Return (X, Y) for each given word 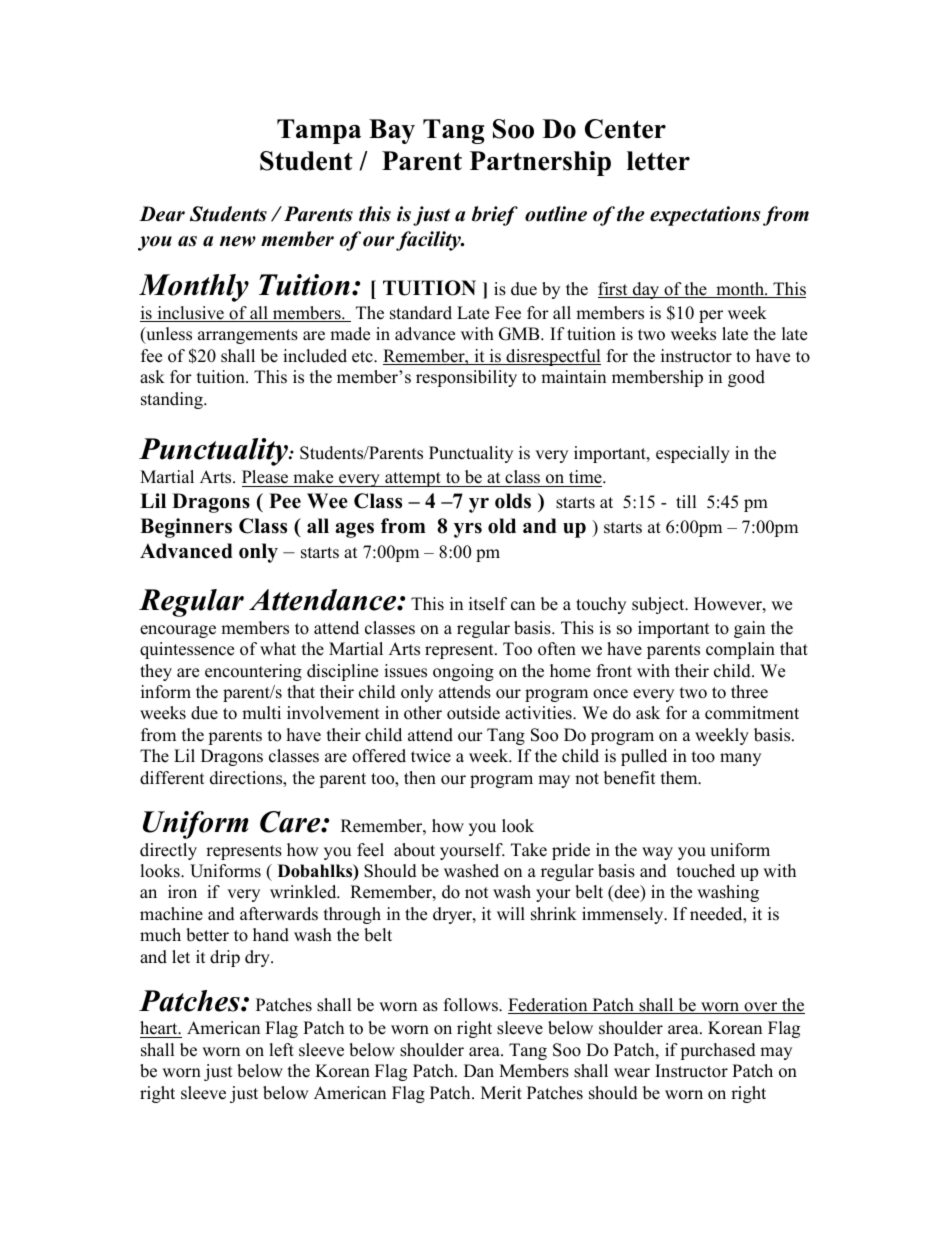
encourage (178, 631)
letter (658, 161)
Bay (392, 131)
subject (659, 605)
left (281, 1050)
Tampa (319, 131)
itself (488, 604)
